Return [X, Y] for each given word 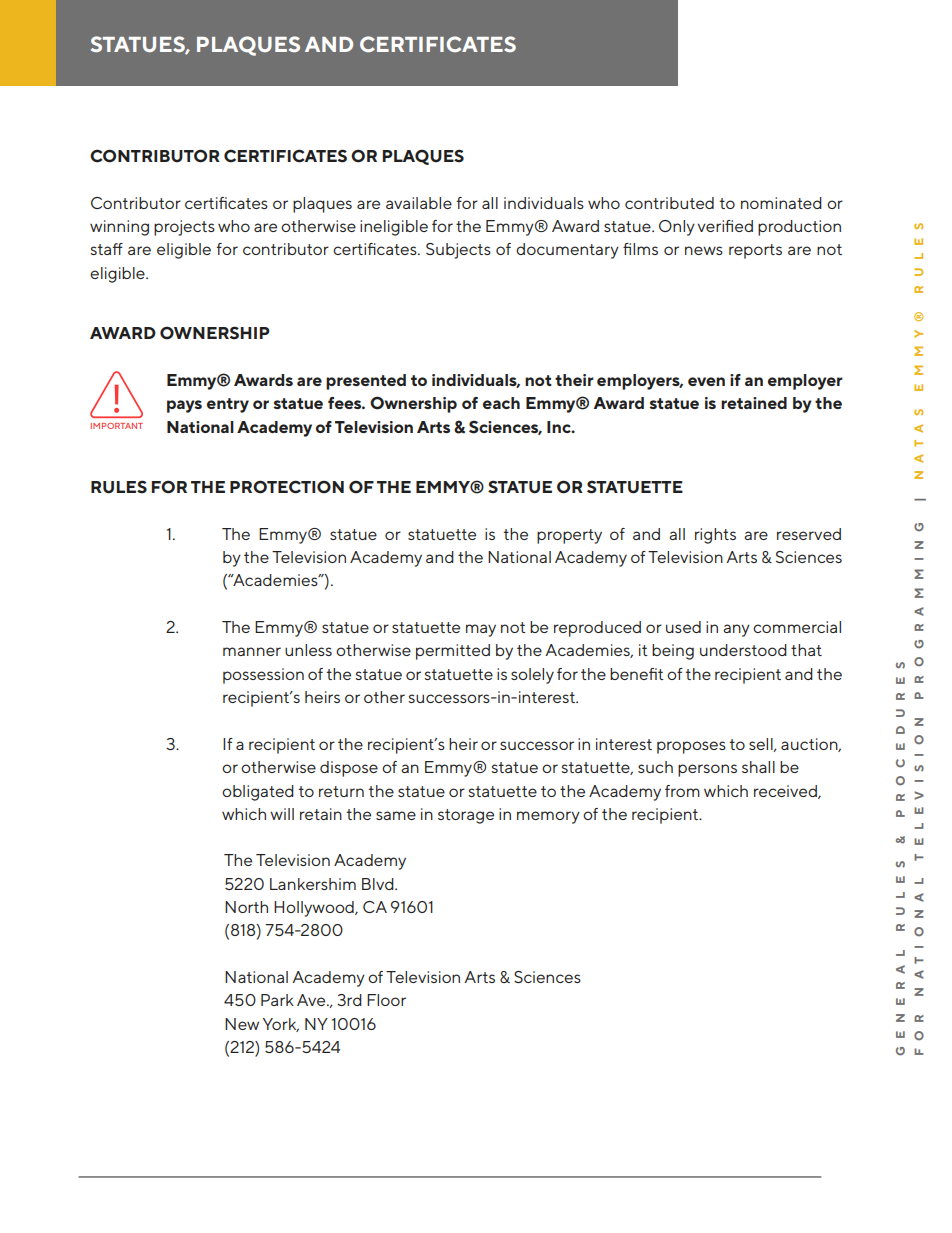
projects [184, 228]
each [501, 403]
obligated [258, 793]
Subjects [458, 251]
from [682, 791]
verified [725, 226]
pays [184, 406]
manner [252, 651]
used [683, 627]
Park [277, 1000]
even [706, 381]
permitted [453, 652]
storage [466, 816]
